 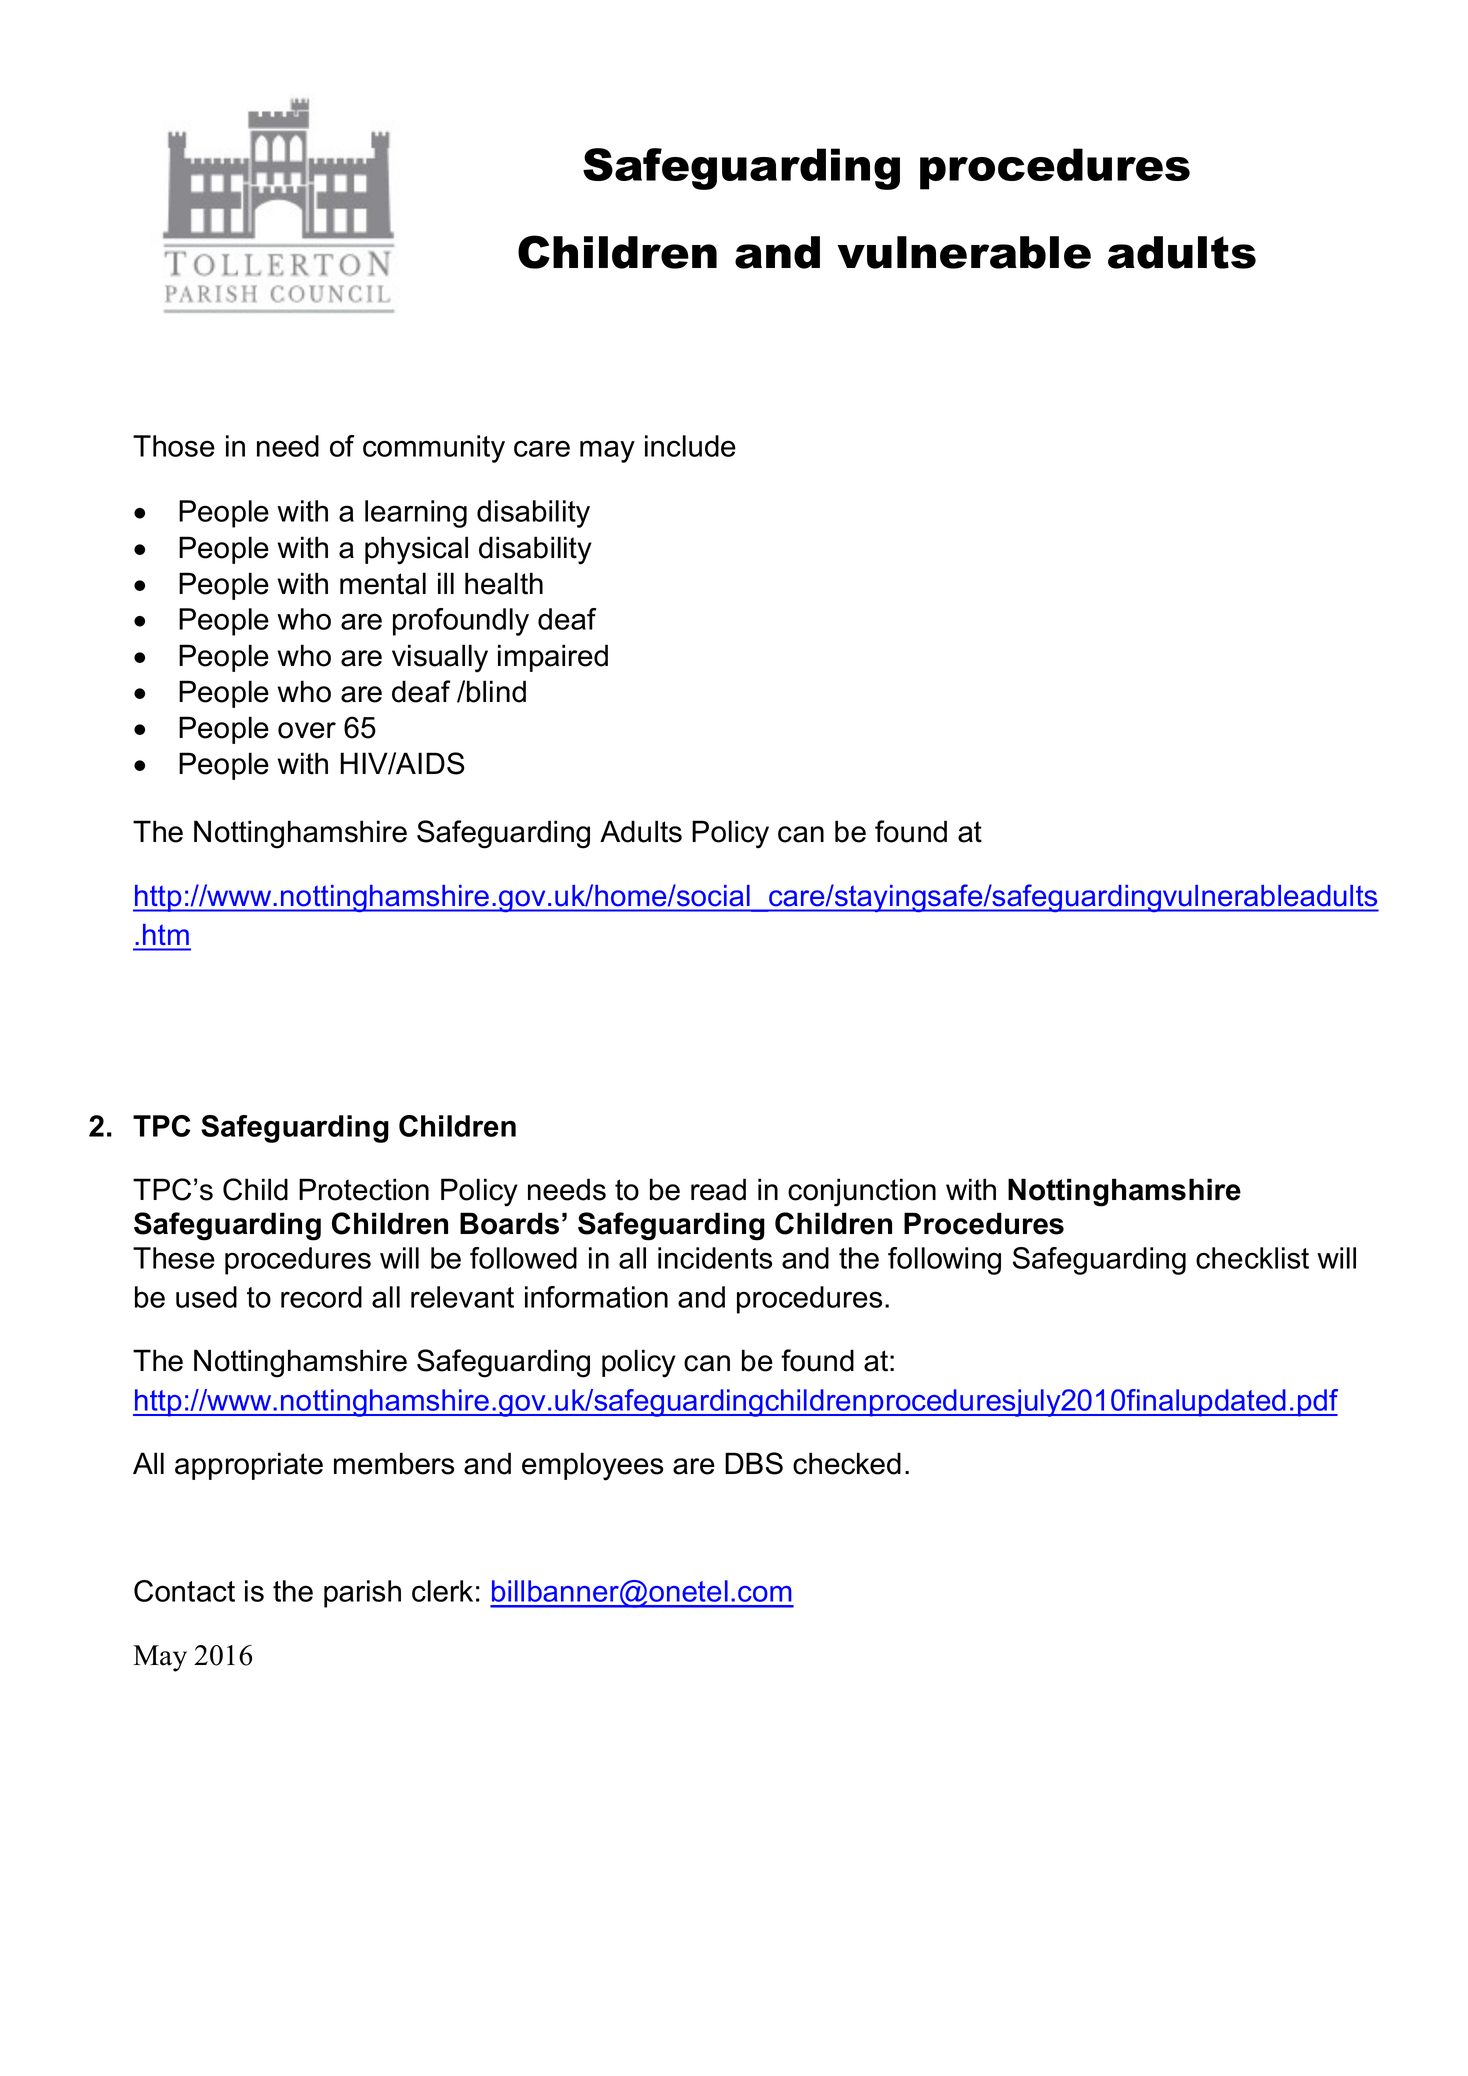 What do you see at coordinates (416, 514) in the screenshot?
I see `learning` at bounding box center [416, 514].
